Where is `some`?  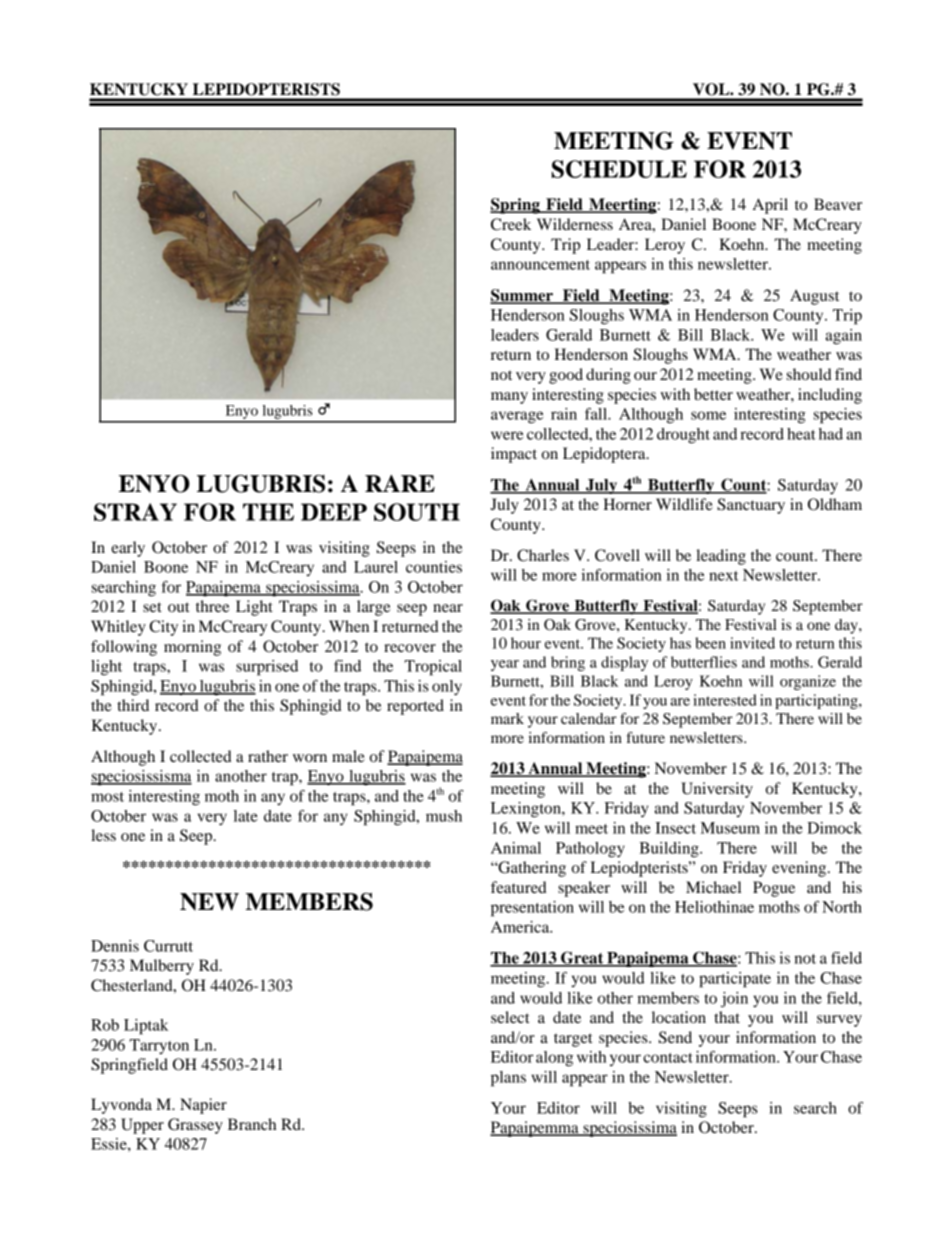
some is located at coordinates (708, 415).
